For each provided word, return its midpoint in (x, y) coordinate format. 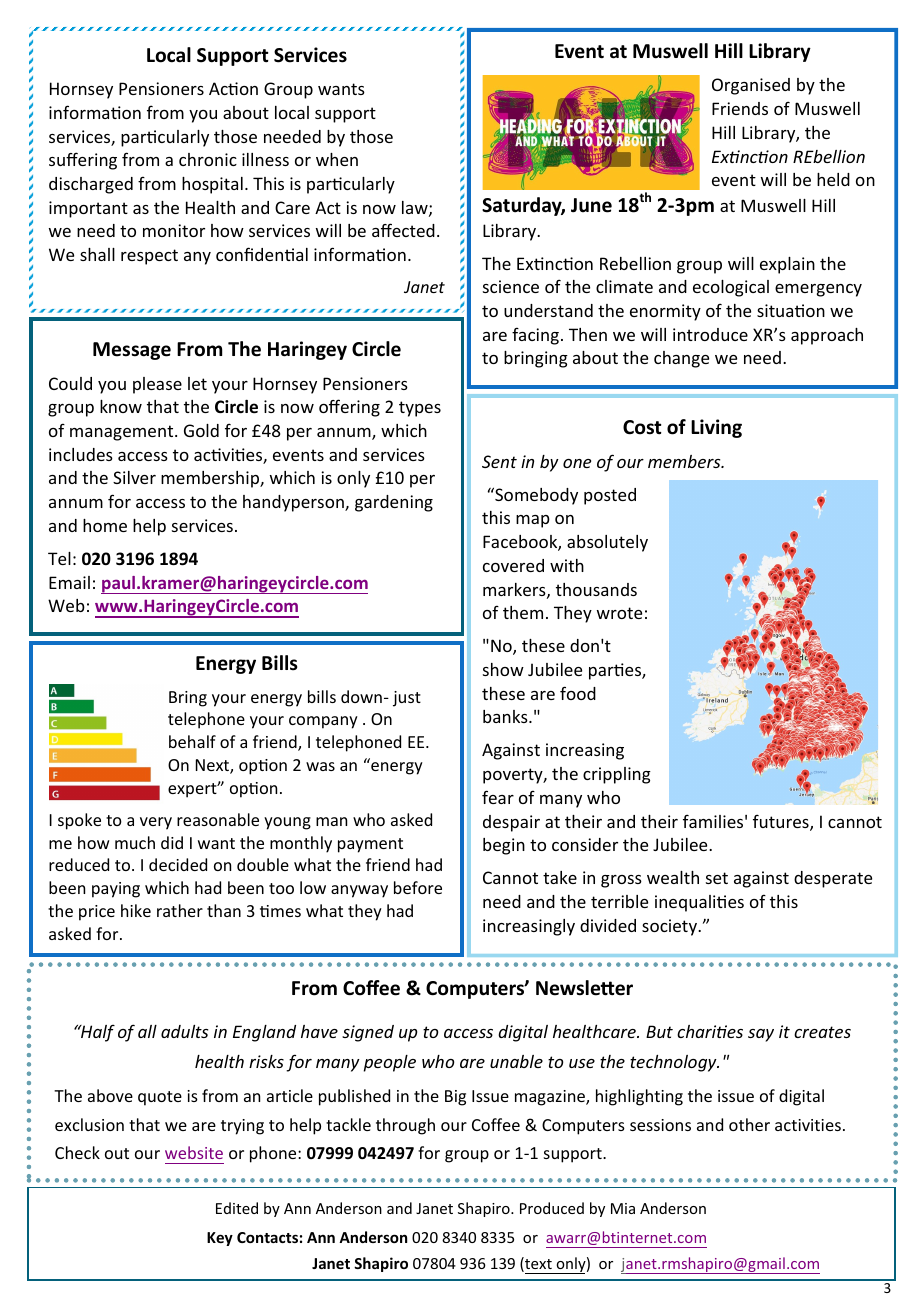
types (420, 409)
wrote (619, 613)
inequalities (699, 903)
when (337, 159)
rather (180, 910)
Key (220, 1239)
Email (69, 582)
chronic (208, 159)
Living (716, 428)
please (157, 385)
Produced (552, 1208)
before (418, 887)
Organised (751, 86)
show (503, 669)
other (749, 1124)
